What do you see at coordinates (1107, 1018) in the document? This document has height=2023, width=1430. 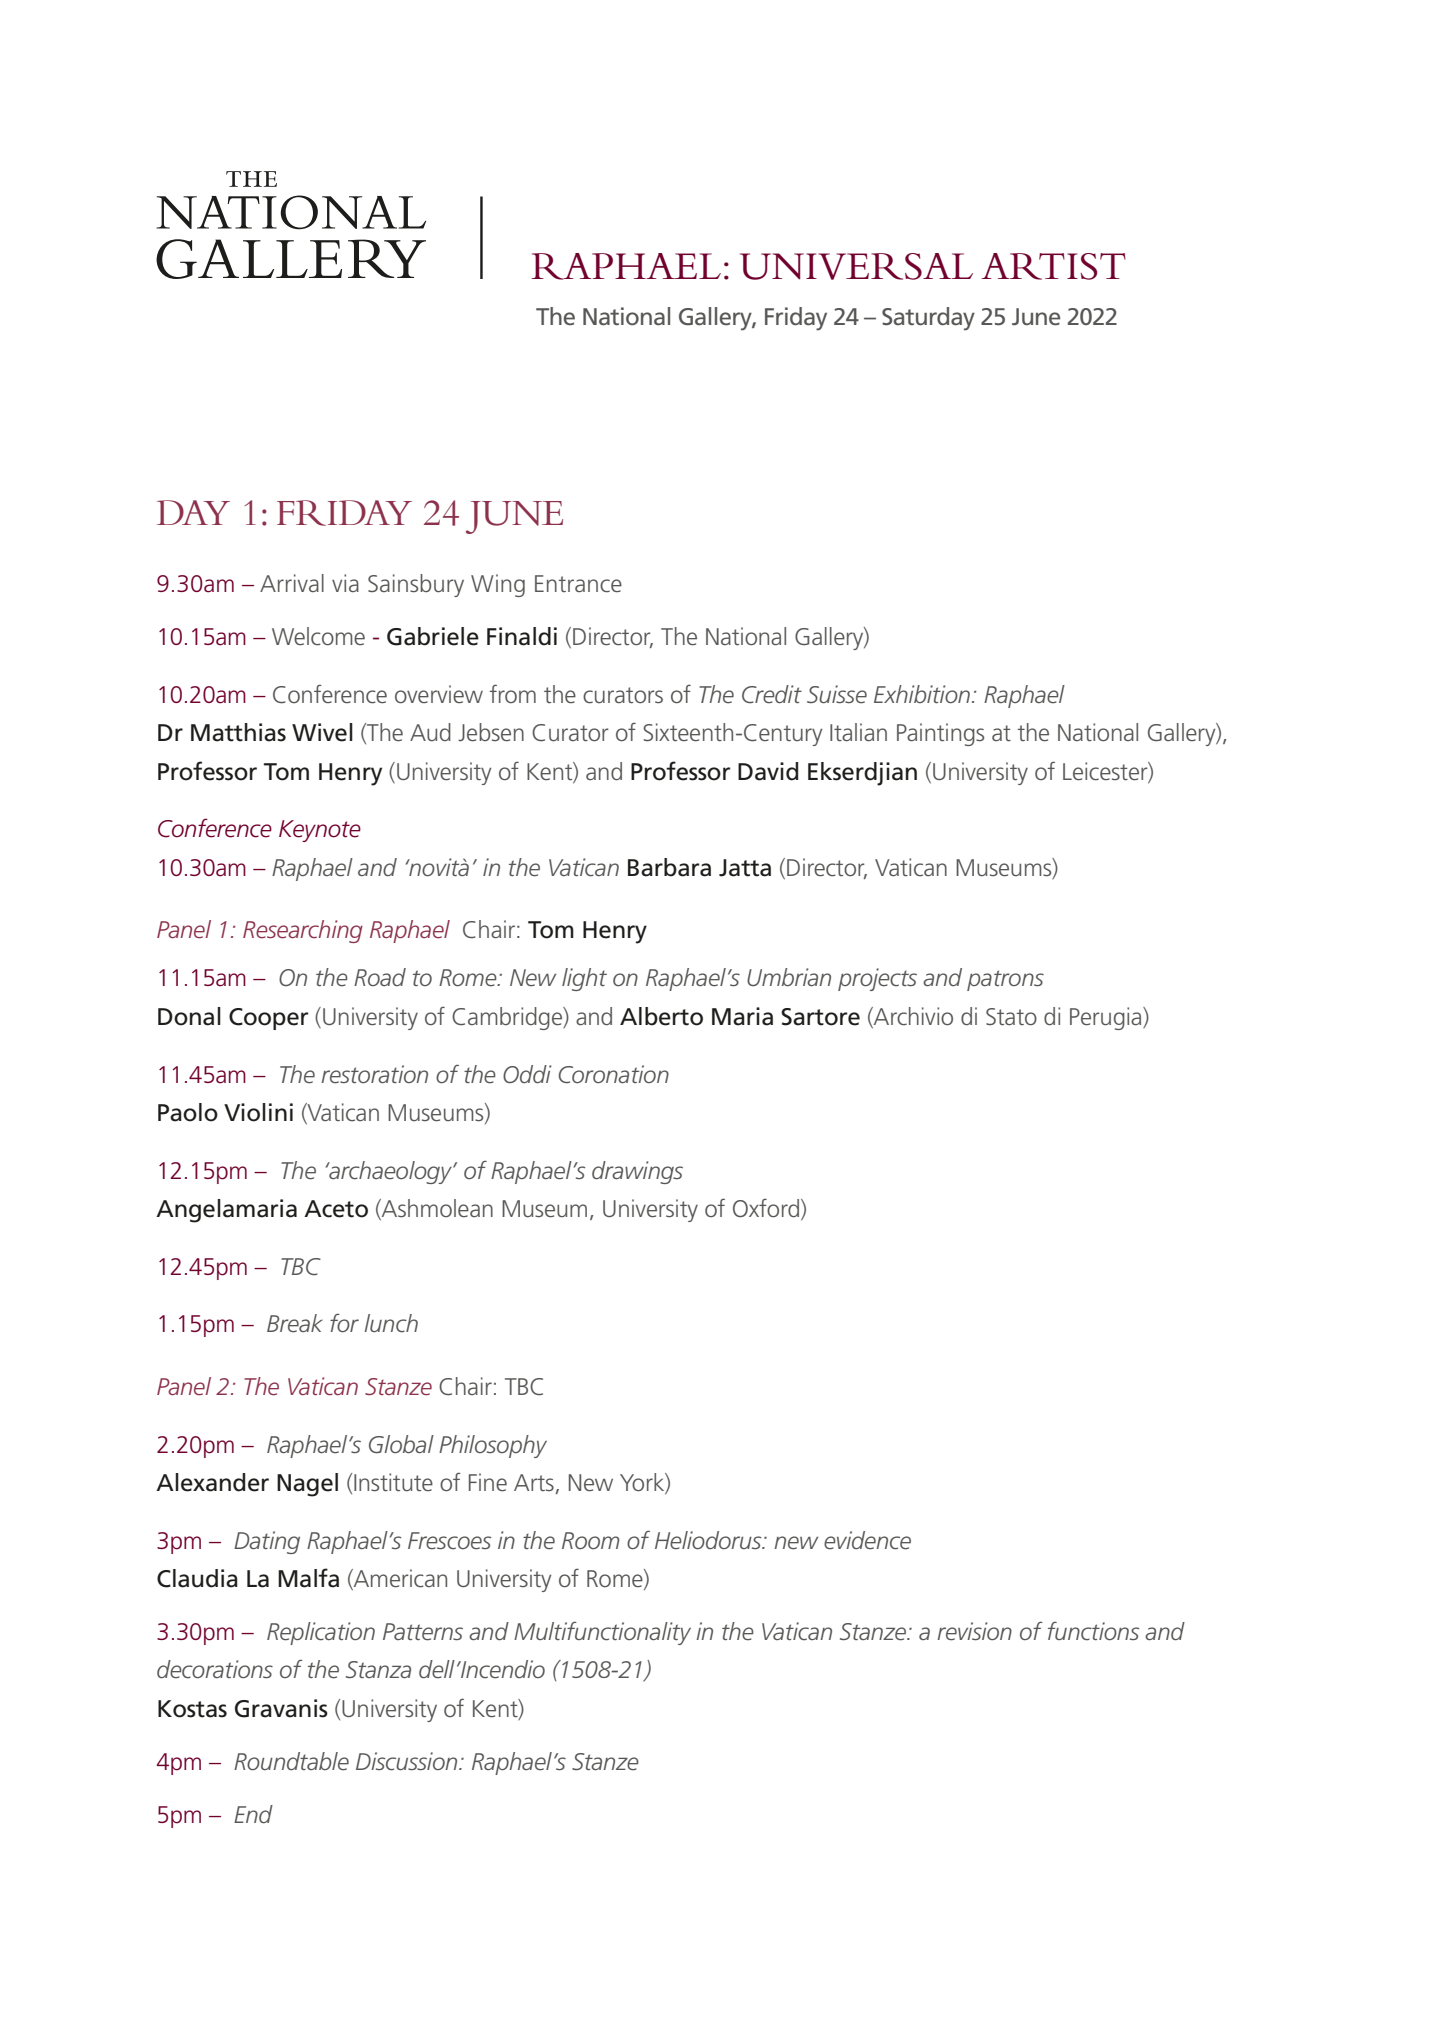 I see `Perugia` at bounding box center [1107, 1018].
